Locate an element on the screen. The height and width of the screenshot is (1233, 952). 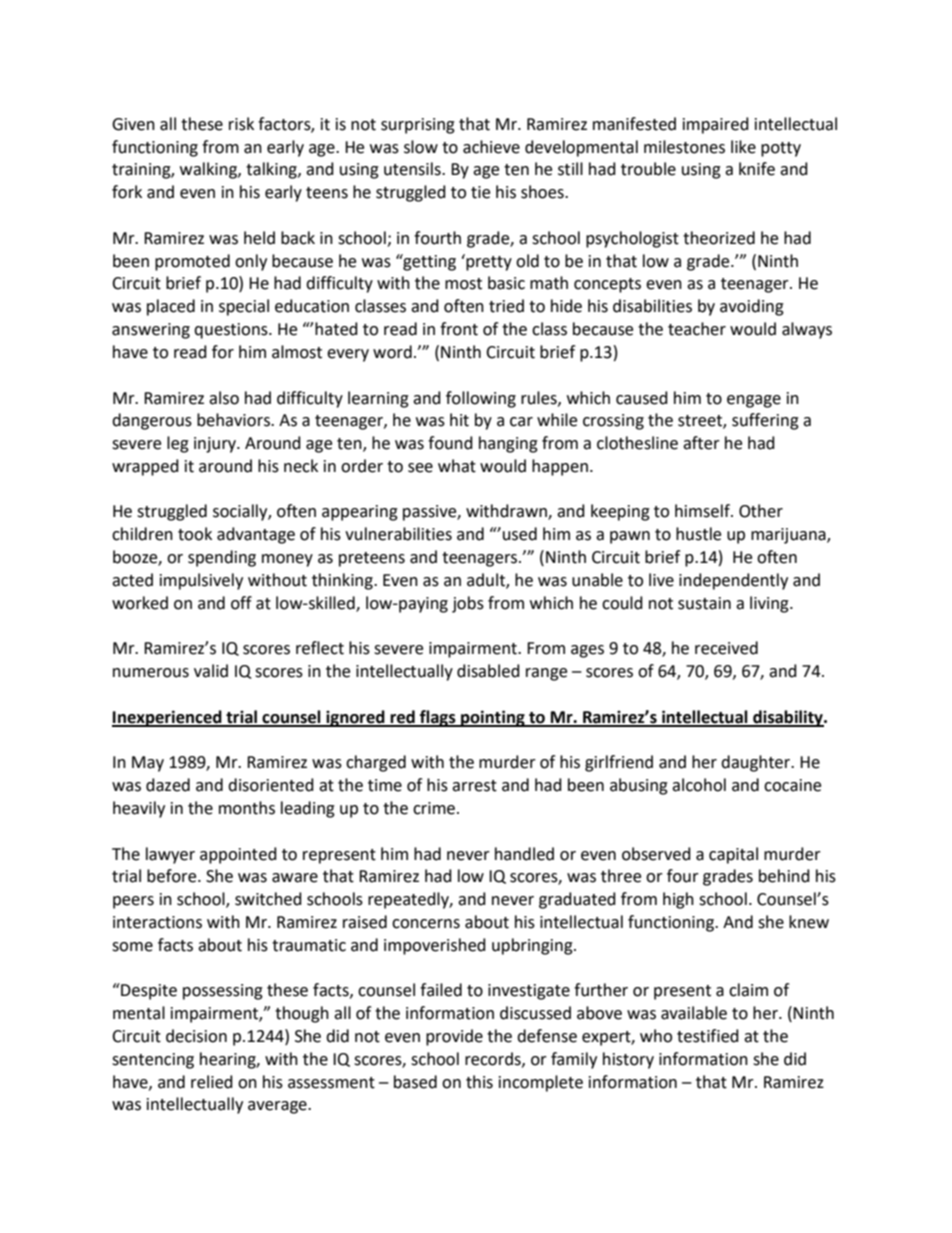
achieve is located at coordinates (491, 147).
